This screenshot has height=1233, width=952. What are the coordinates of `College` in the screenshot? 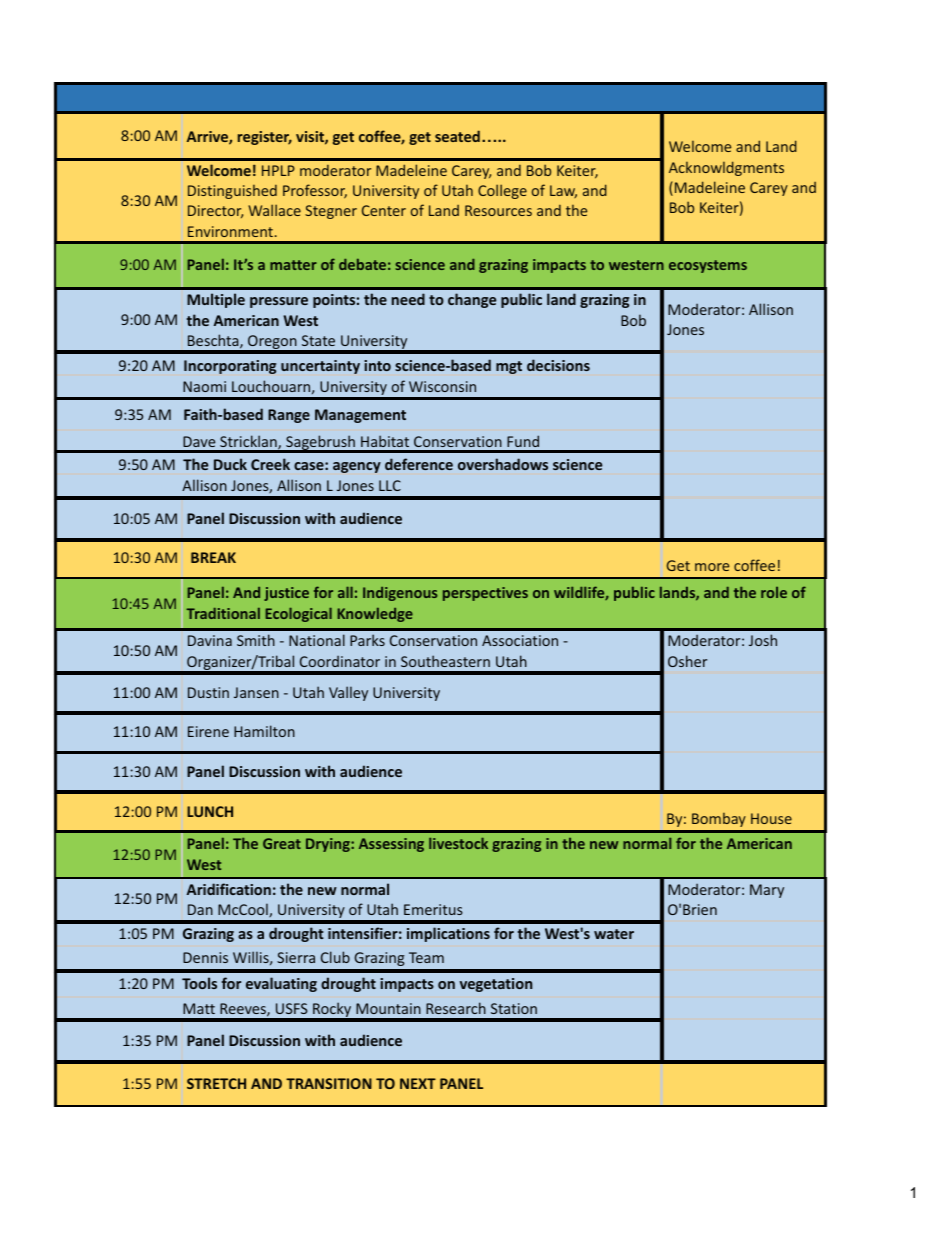 It's located at (502, 191).
